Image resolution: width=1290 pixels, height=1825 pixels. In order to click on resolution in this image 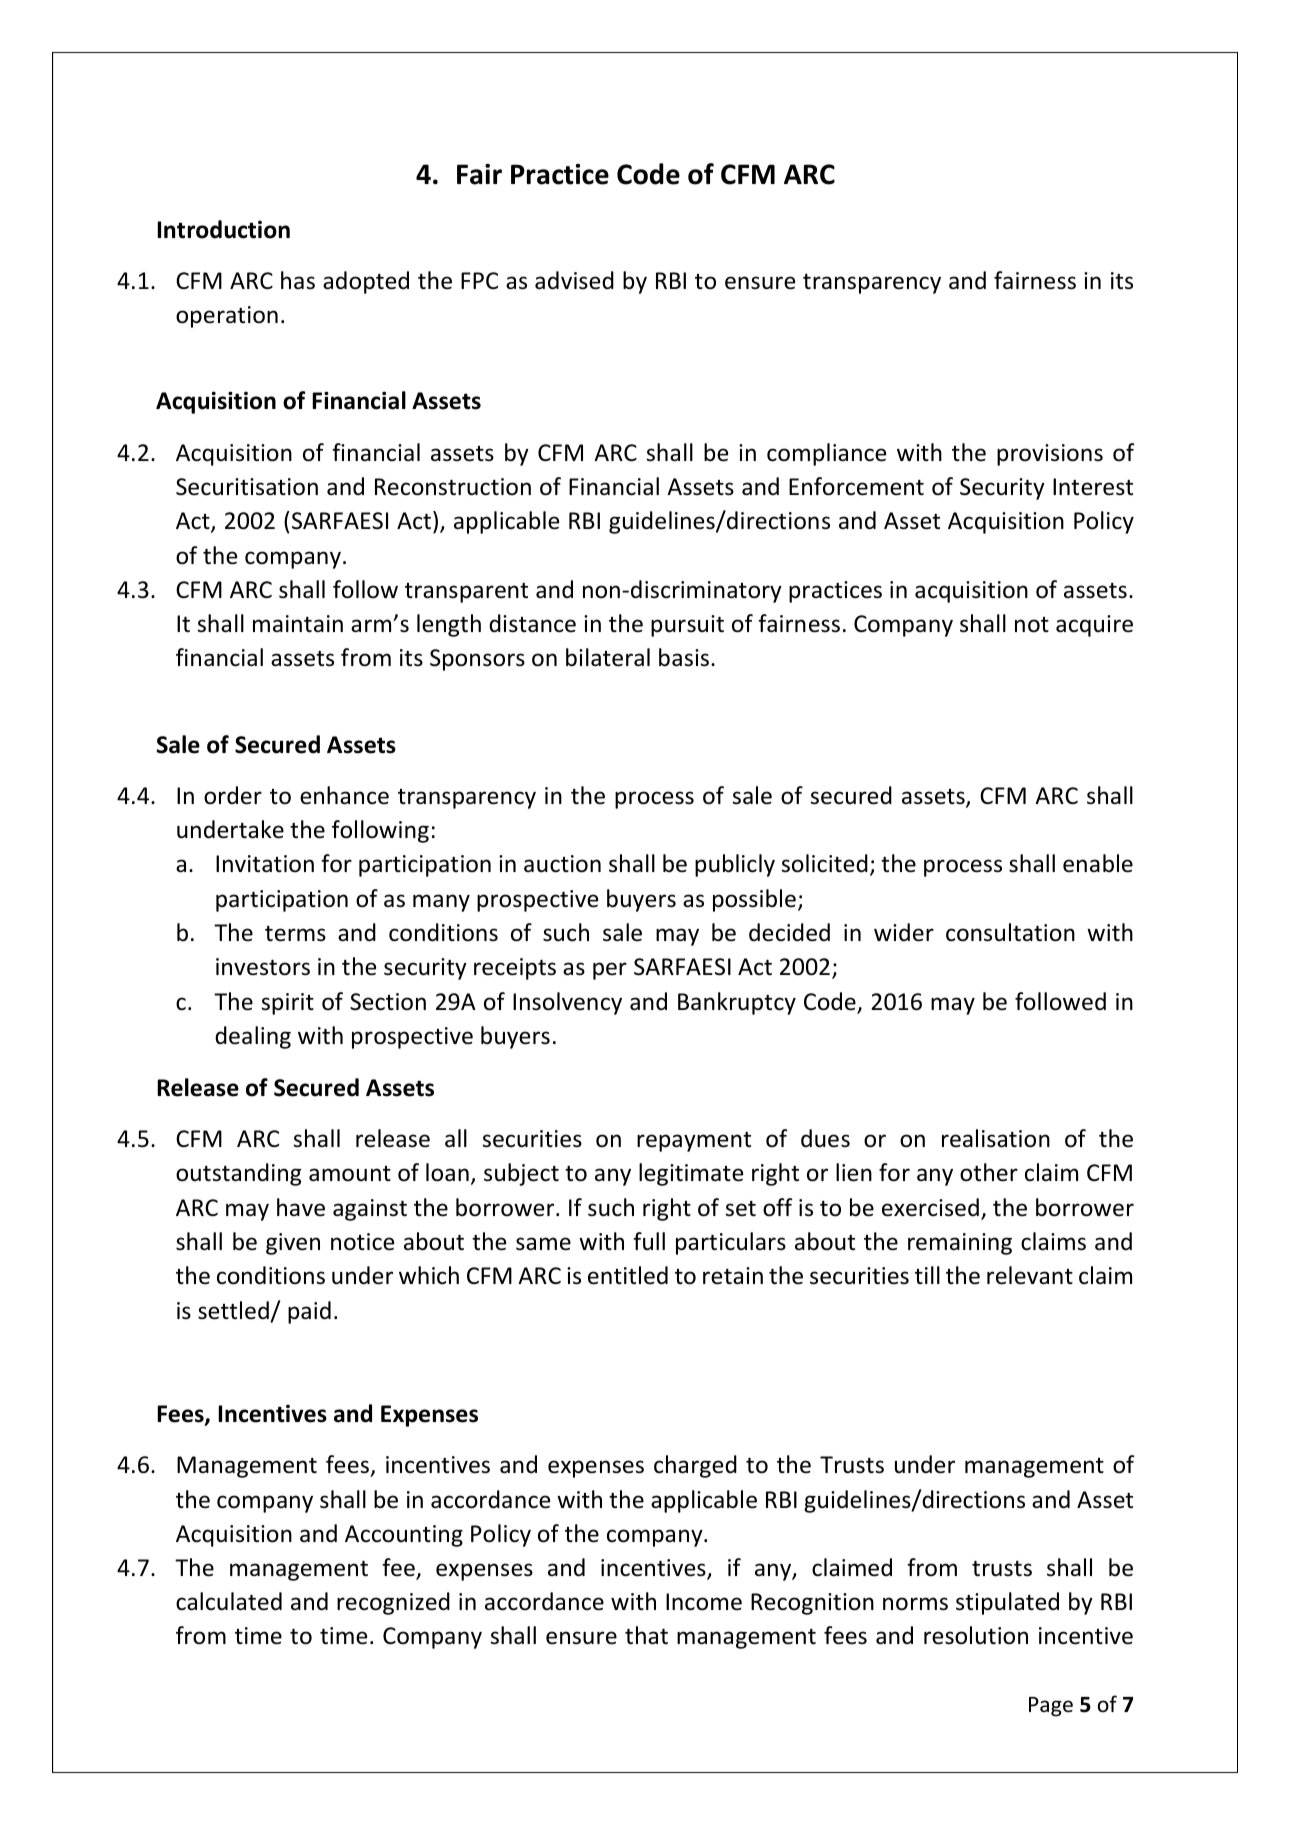, I will do `click(976, 1635)`.
